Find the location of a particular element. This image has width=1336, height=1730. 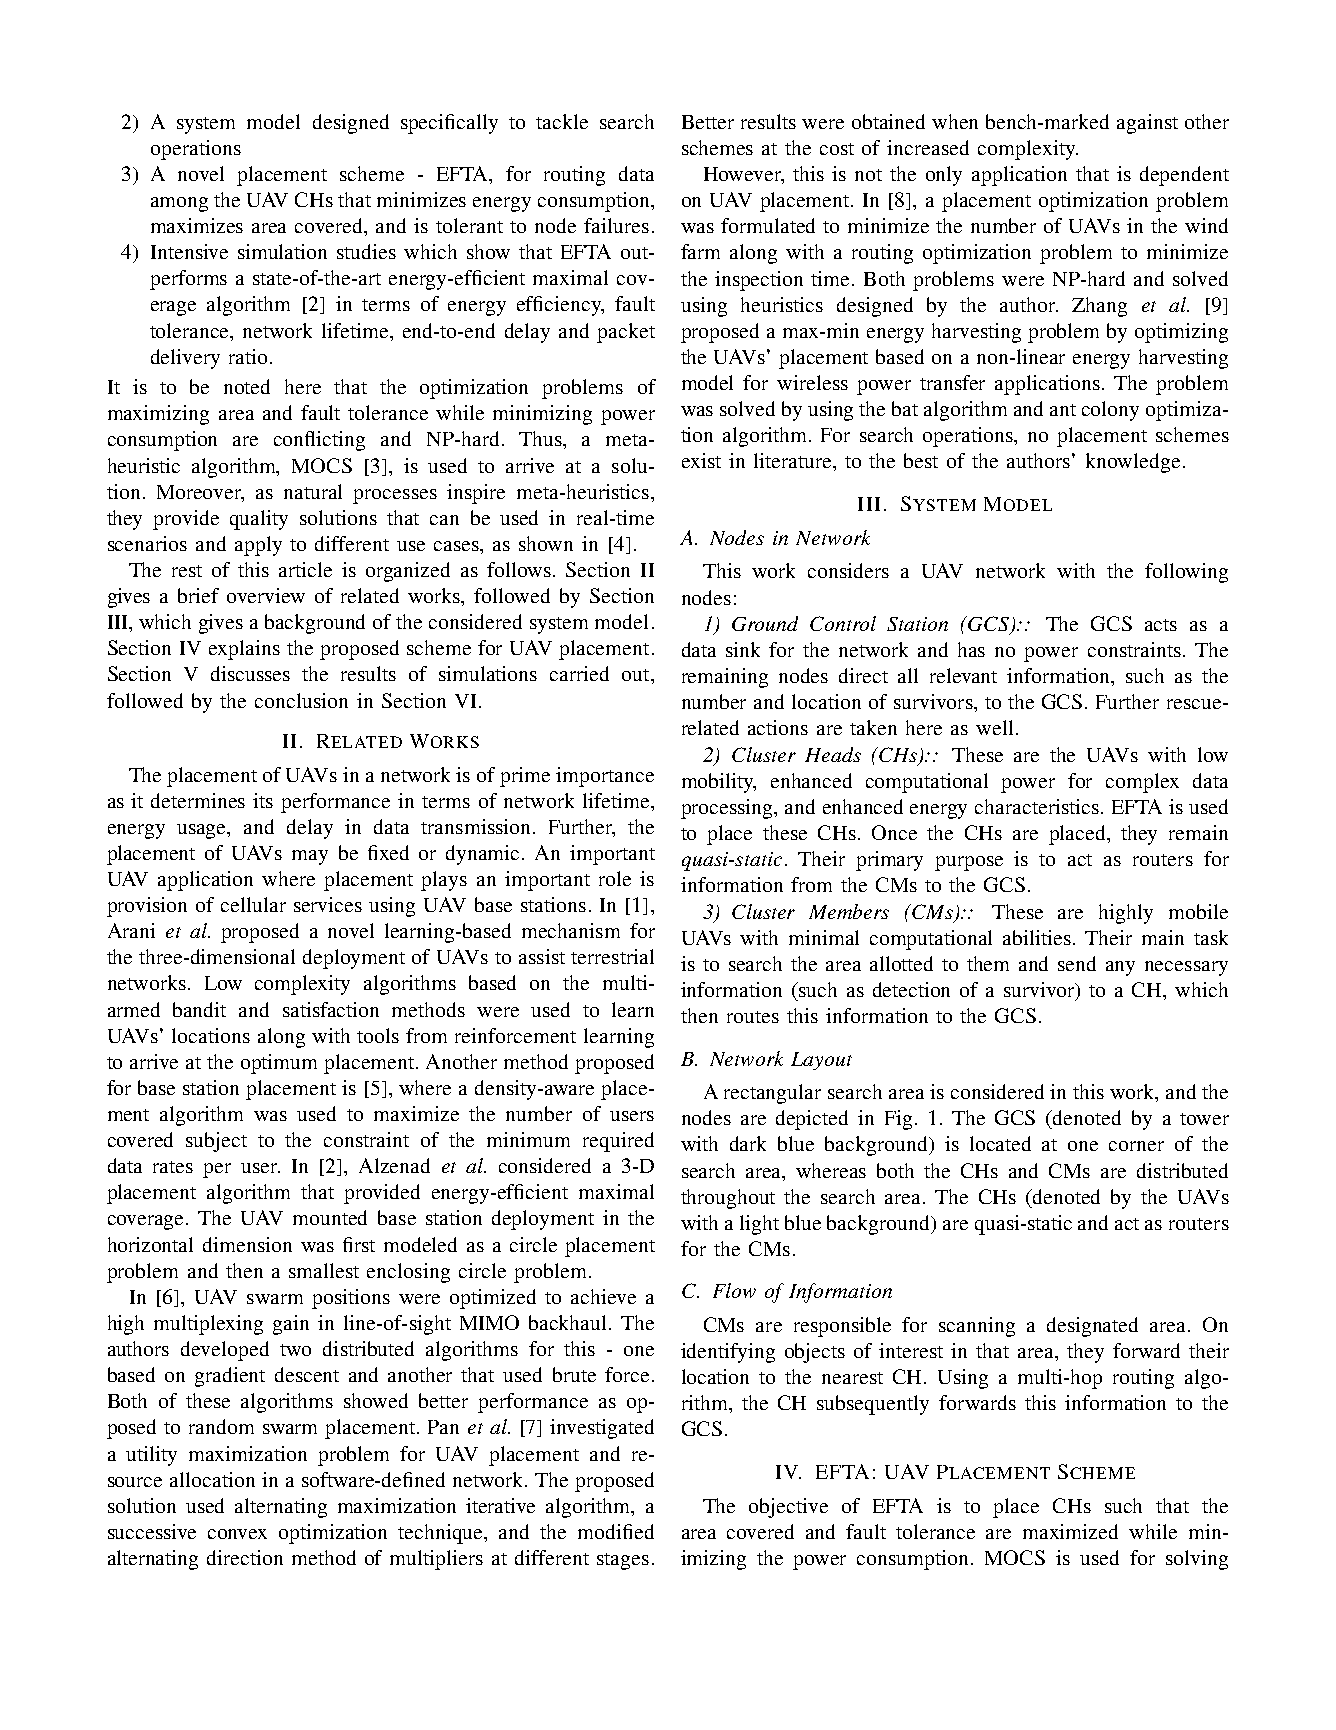

acts is located at coordinates (1161, 625).
